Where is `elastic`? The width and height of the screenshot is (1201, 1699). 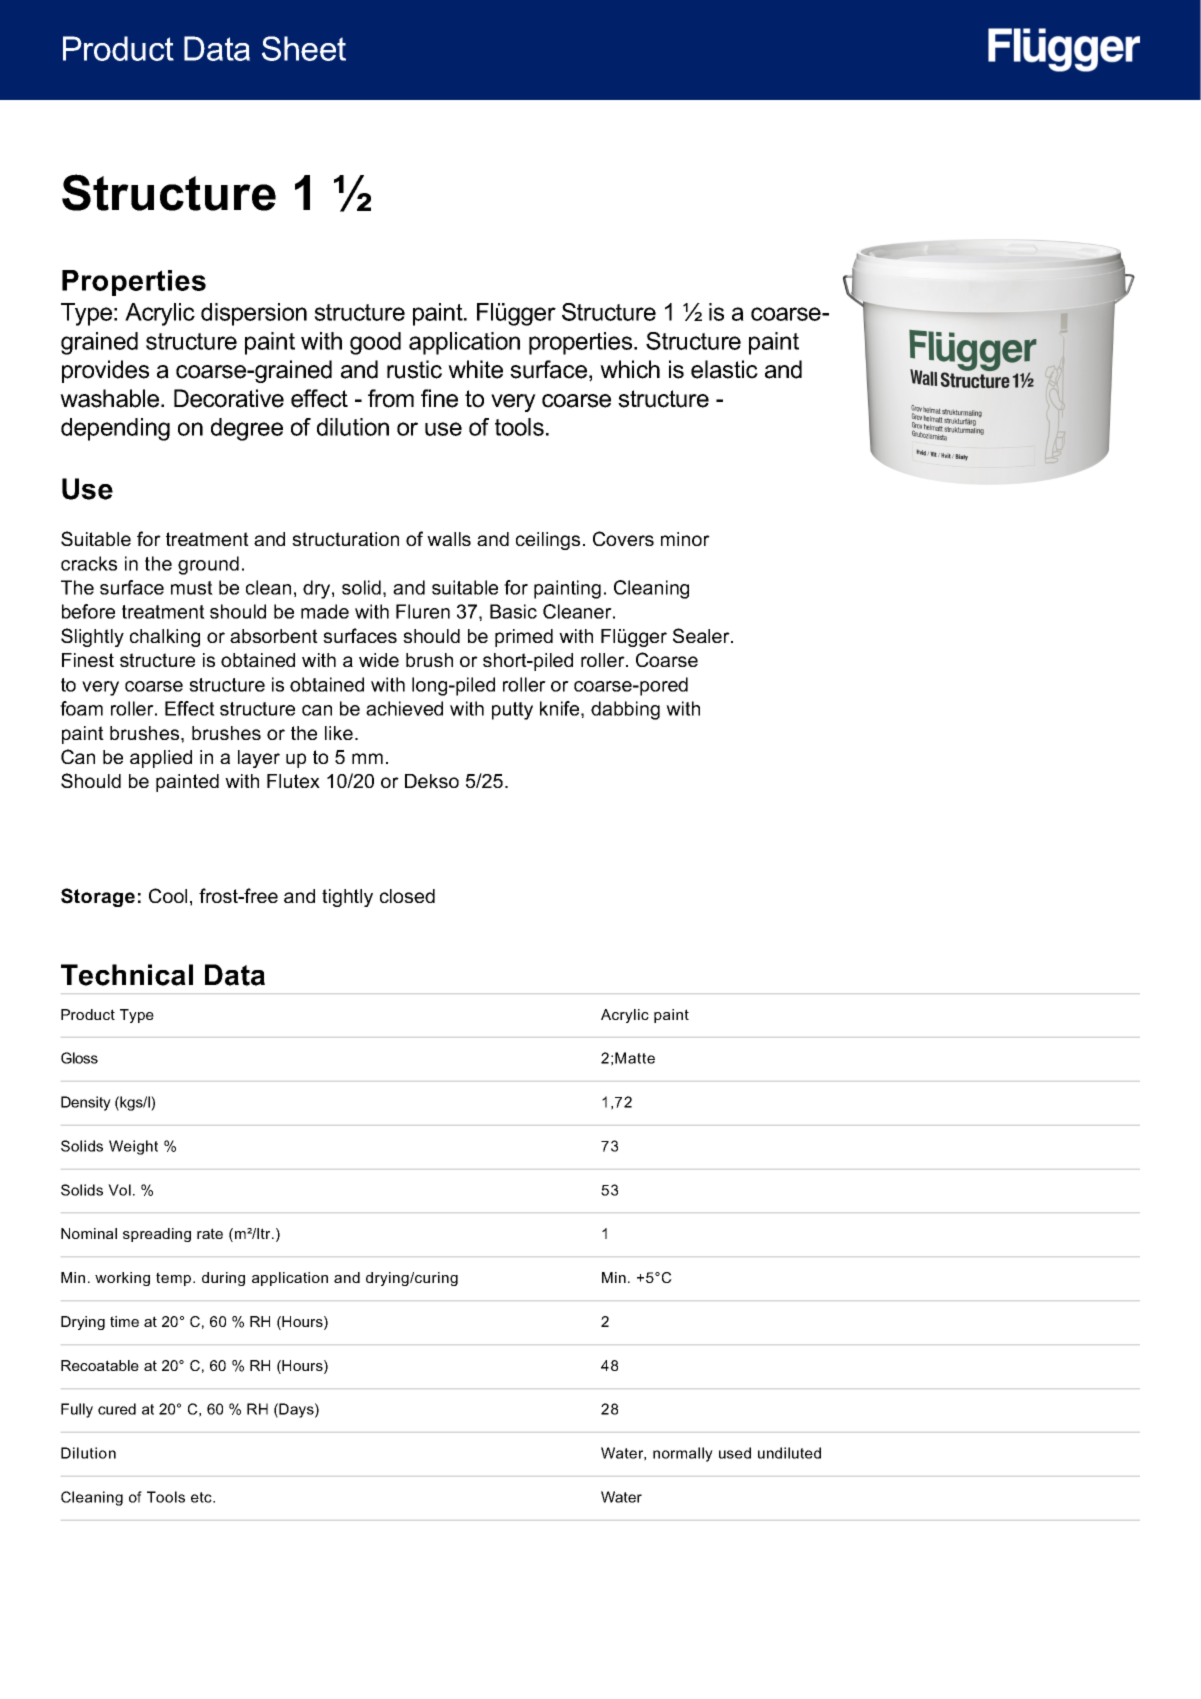
elastic is located at coordinates (724, 369).
